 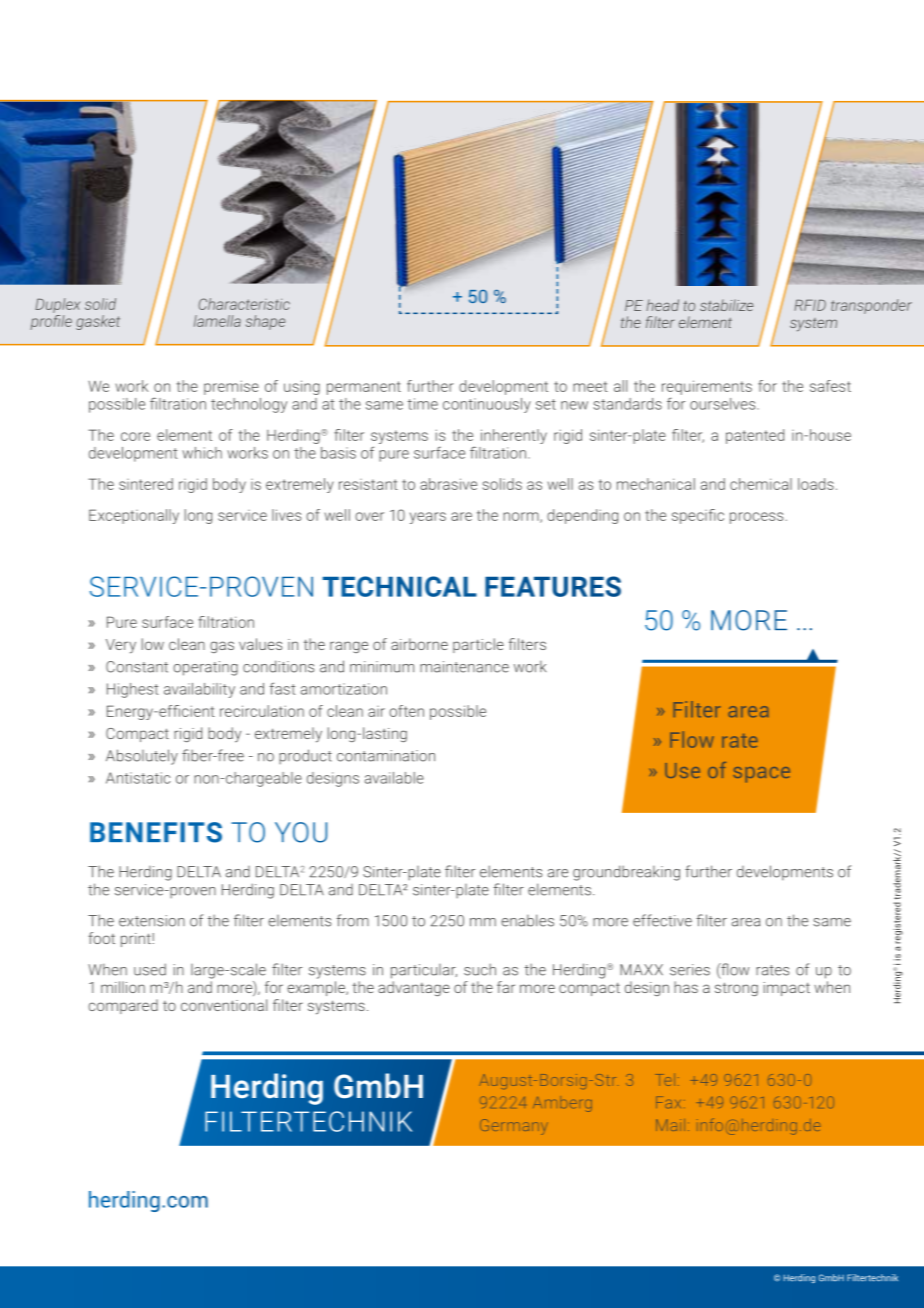 I want to click on process, so click(x=756, y=518).
